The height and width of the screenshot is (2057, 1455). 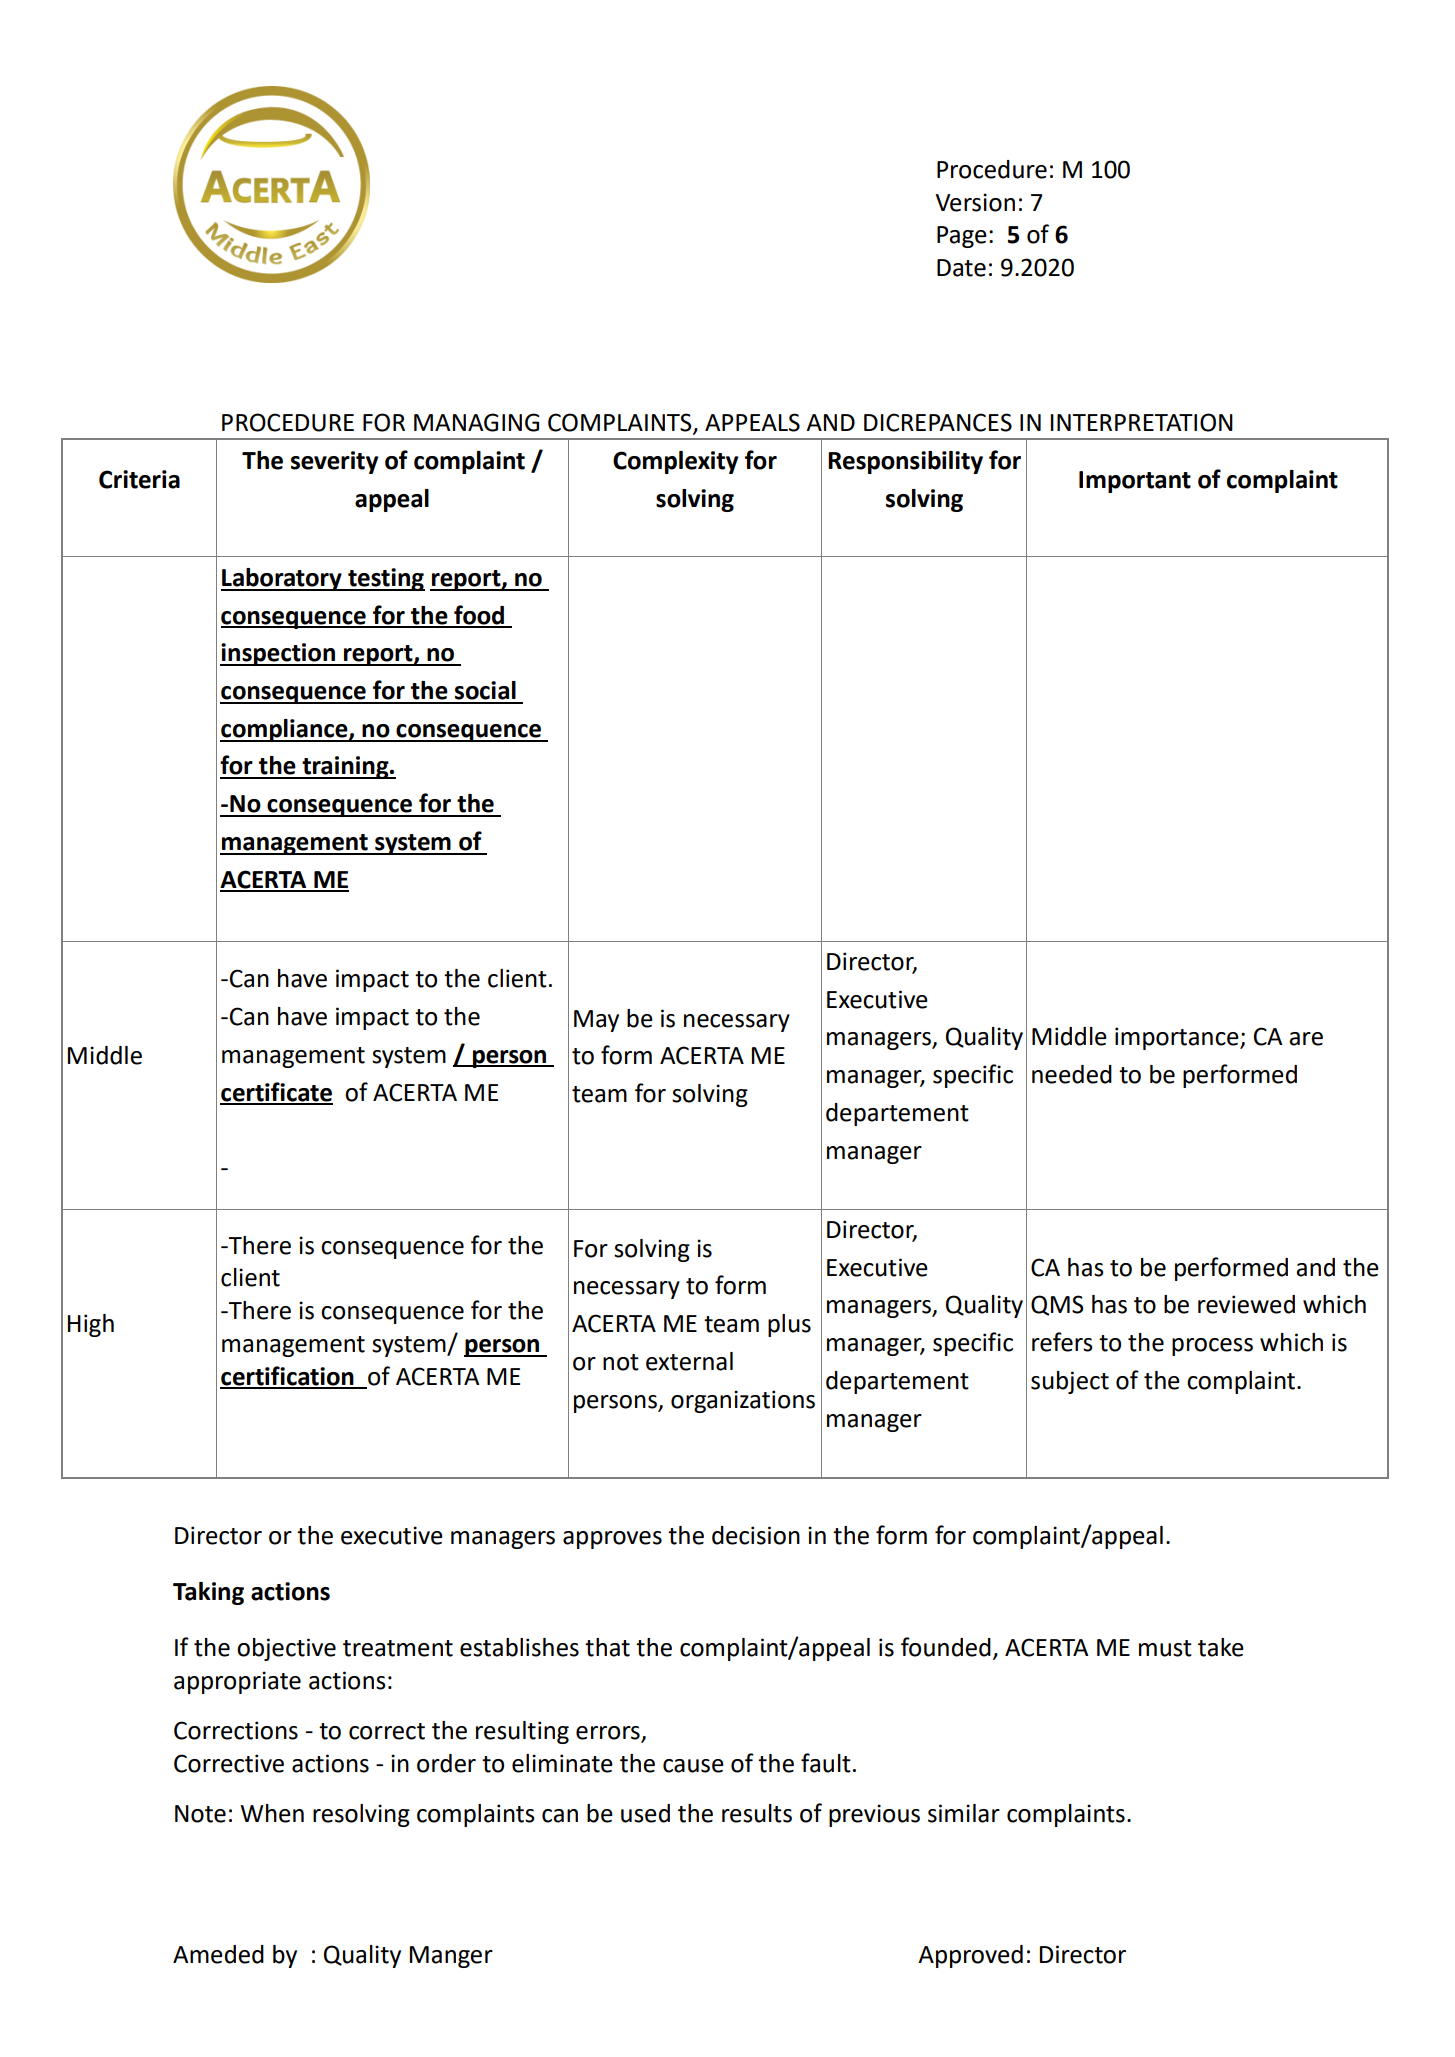 What do you see at coordinates (596, 1021) in the screenshot?
I see `May` at bounding box center [596, 1021].
